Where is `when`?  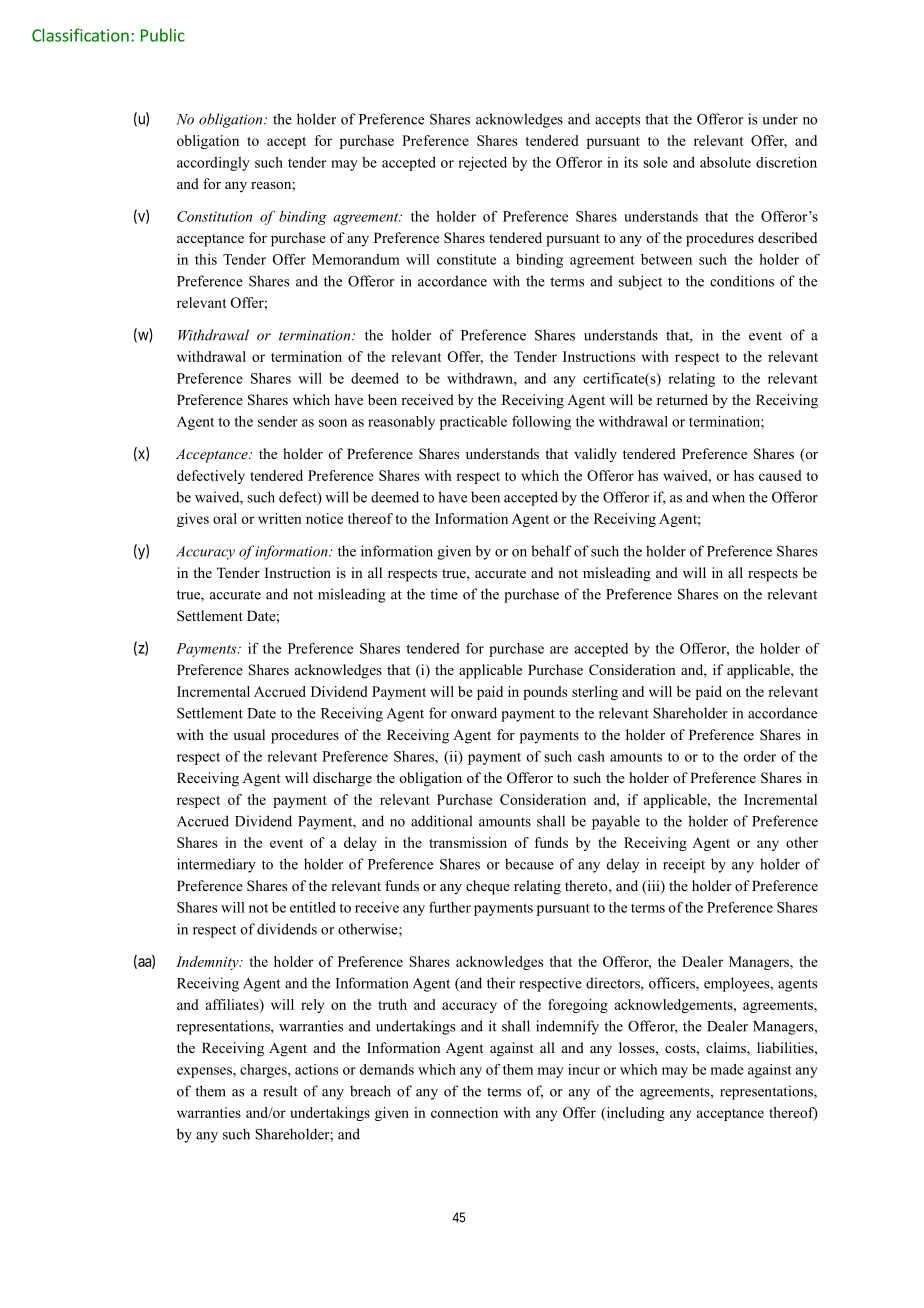
when is located at coordinates (728, 497).
